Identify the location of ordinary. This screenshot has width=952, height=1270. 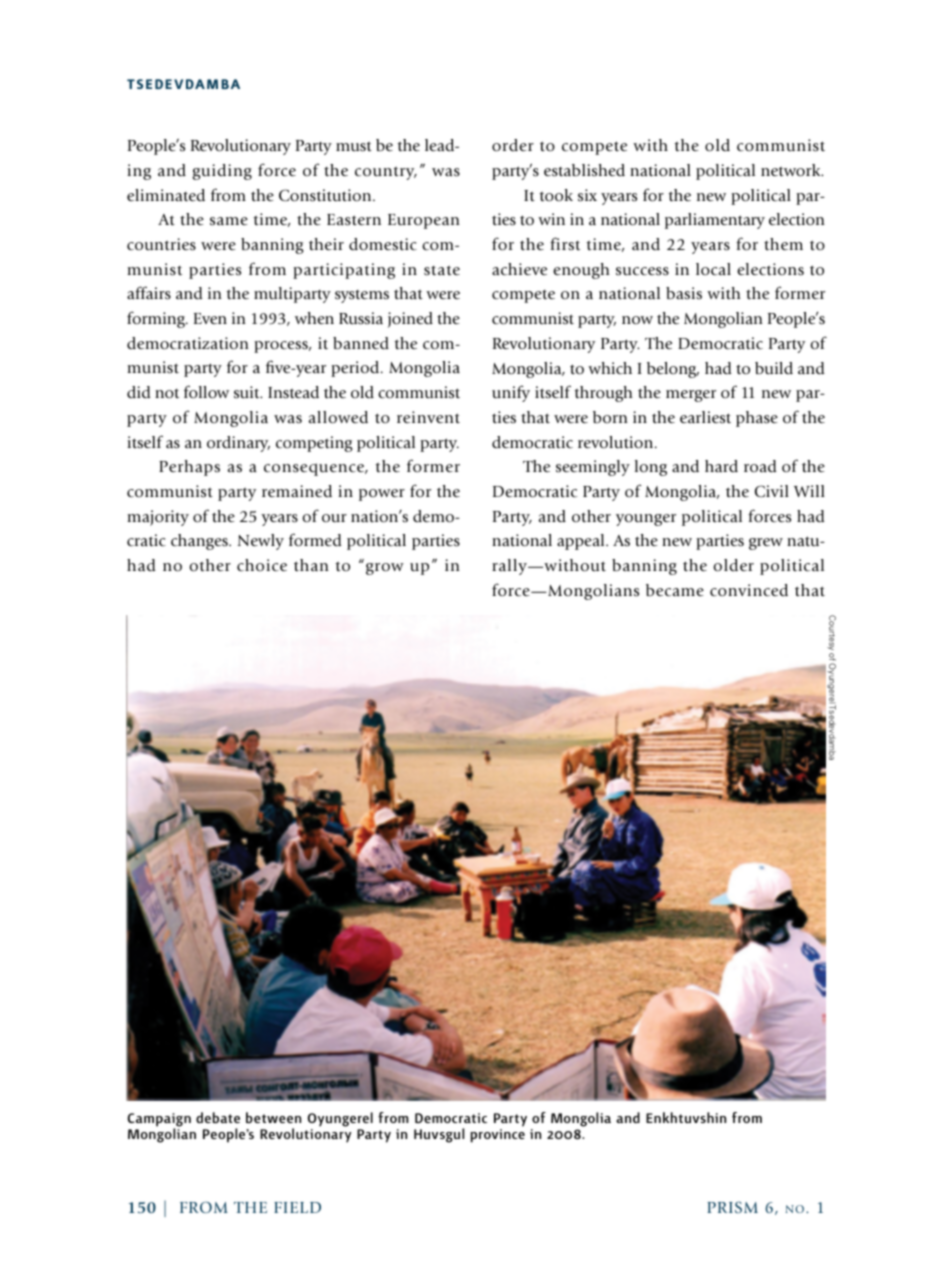
(238, 444).
